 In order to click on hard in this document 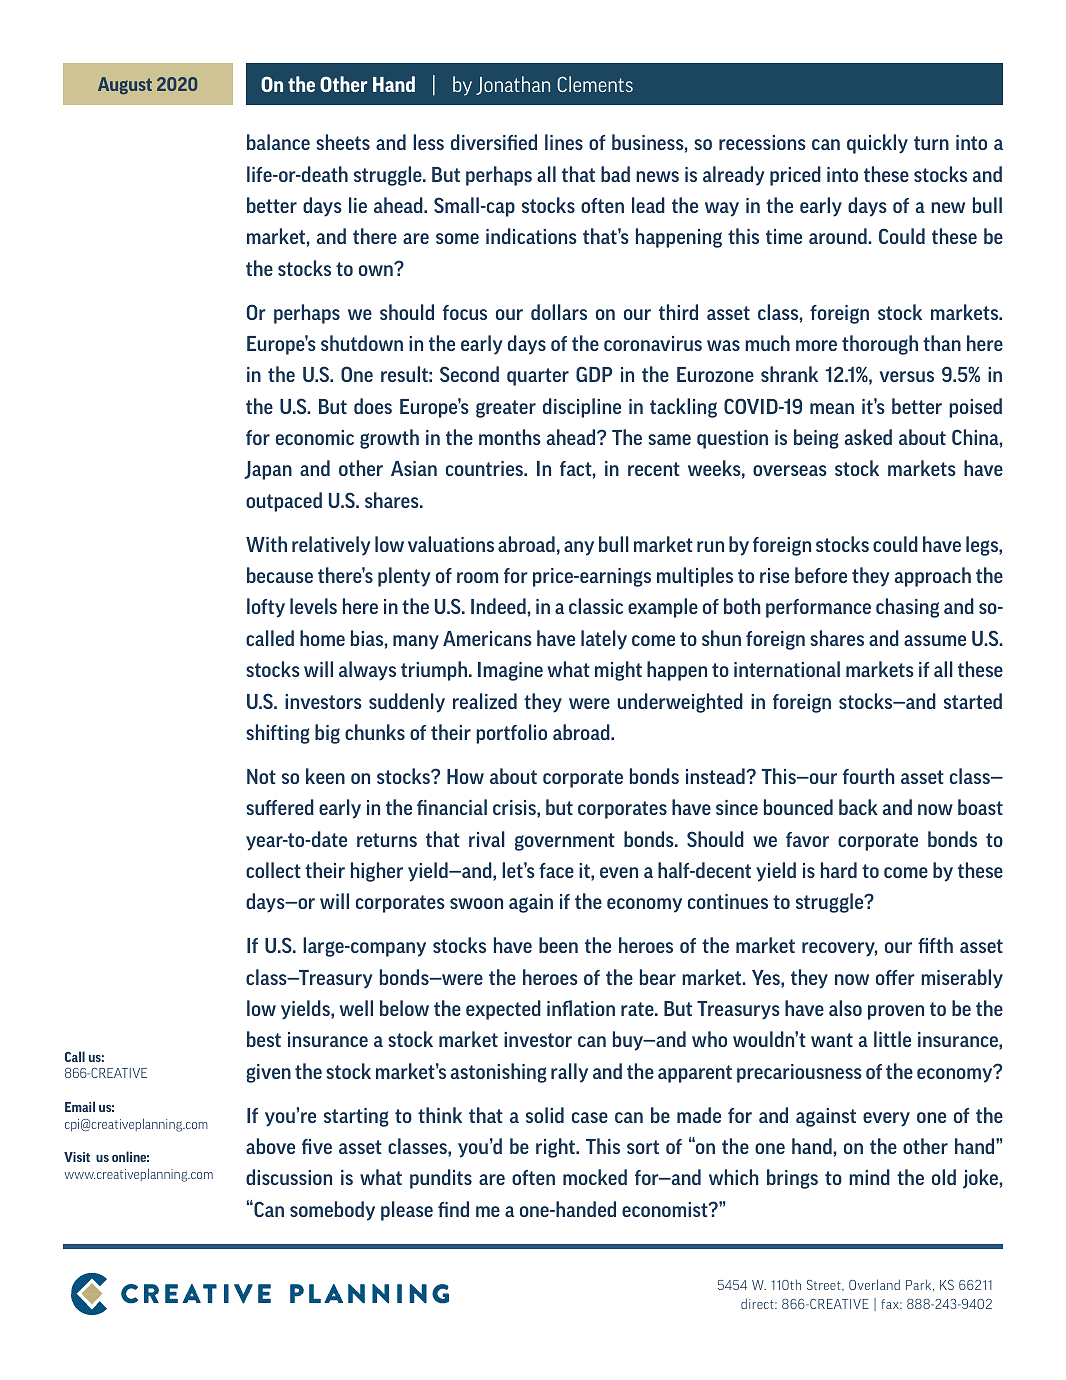, I will do `click(839, 870)`.
